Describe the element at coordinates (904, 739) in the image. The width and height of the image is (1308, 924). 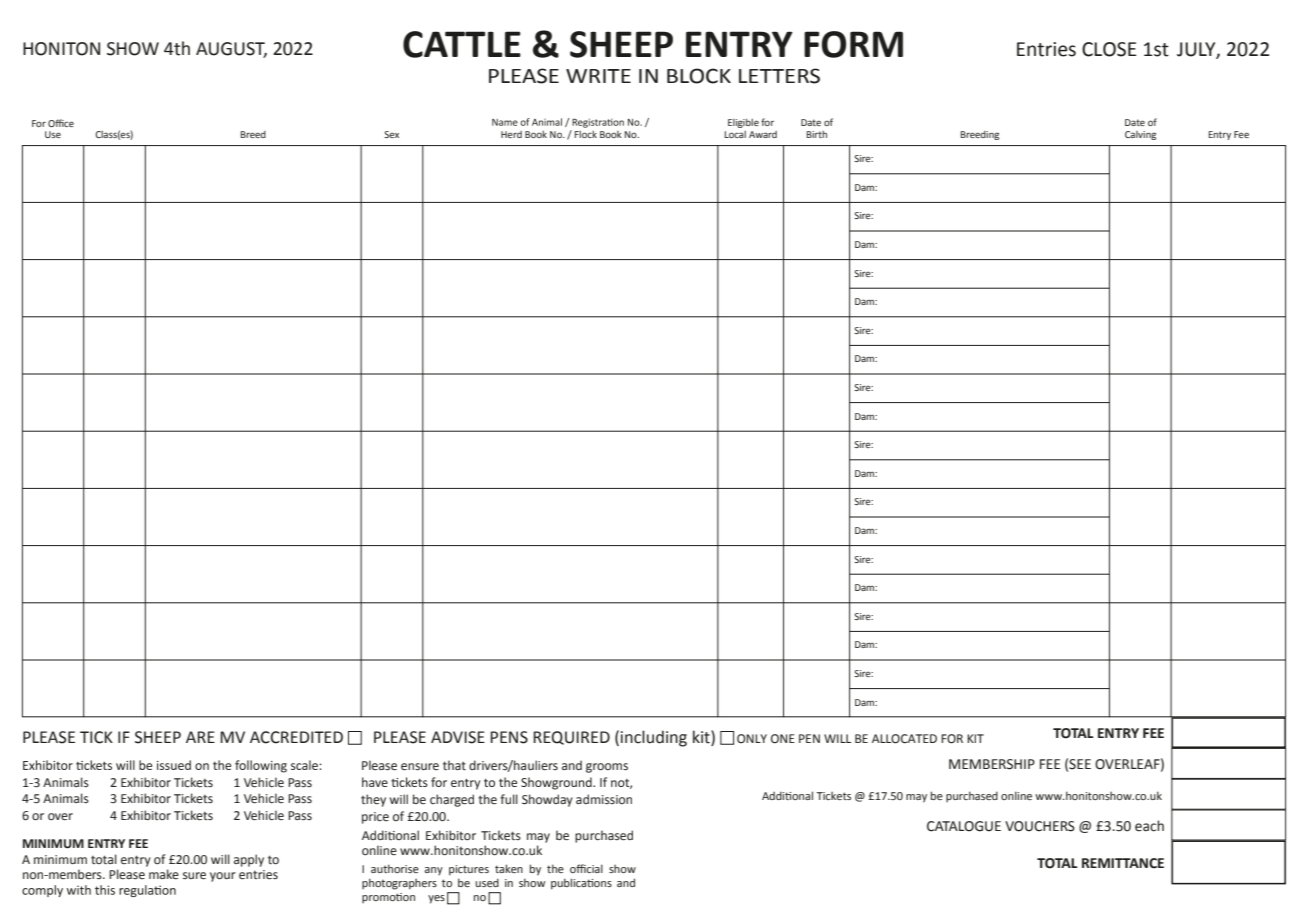
I see `ALLOCATED` at that location.
